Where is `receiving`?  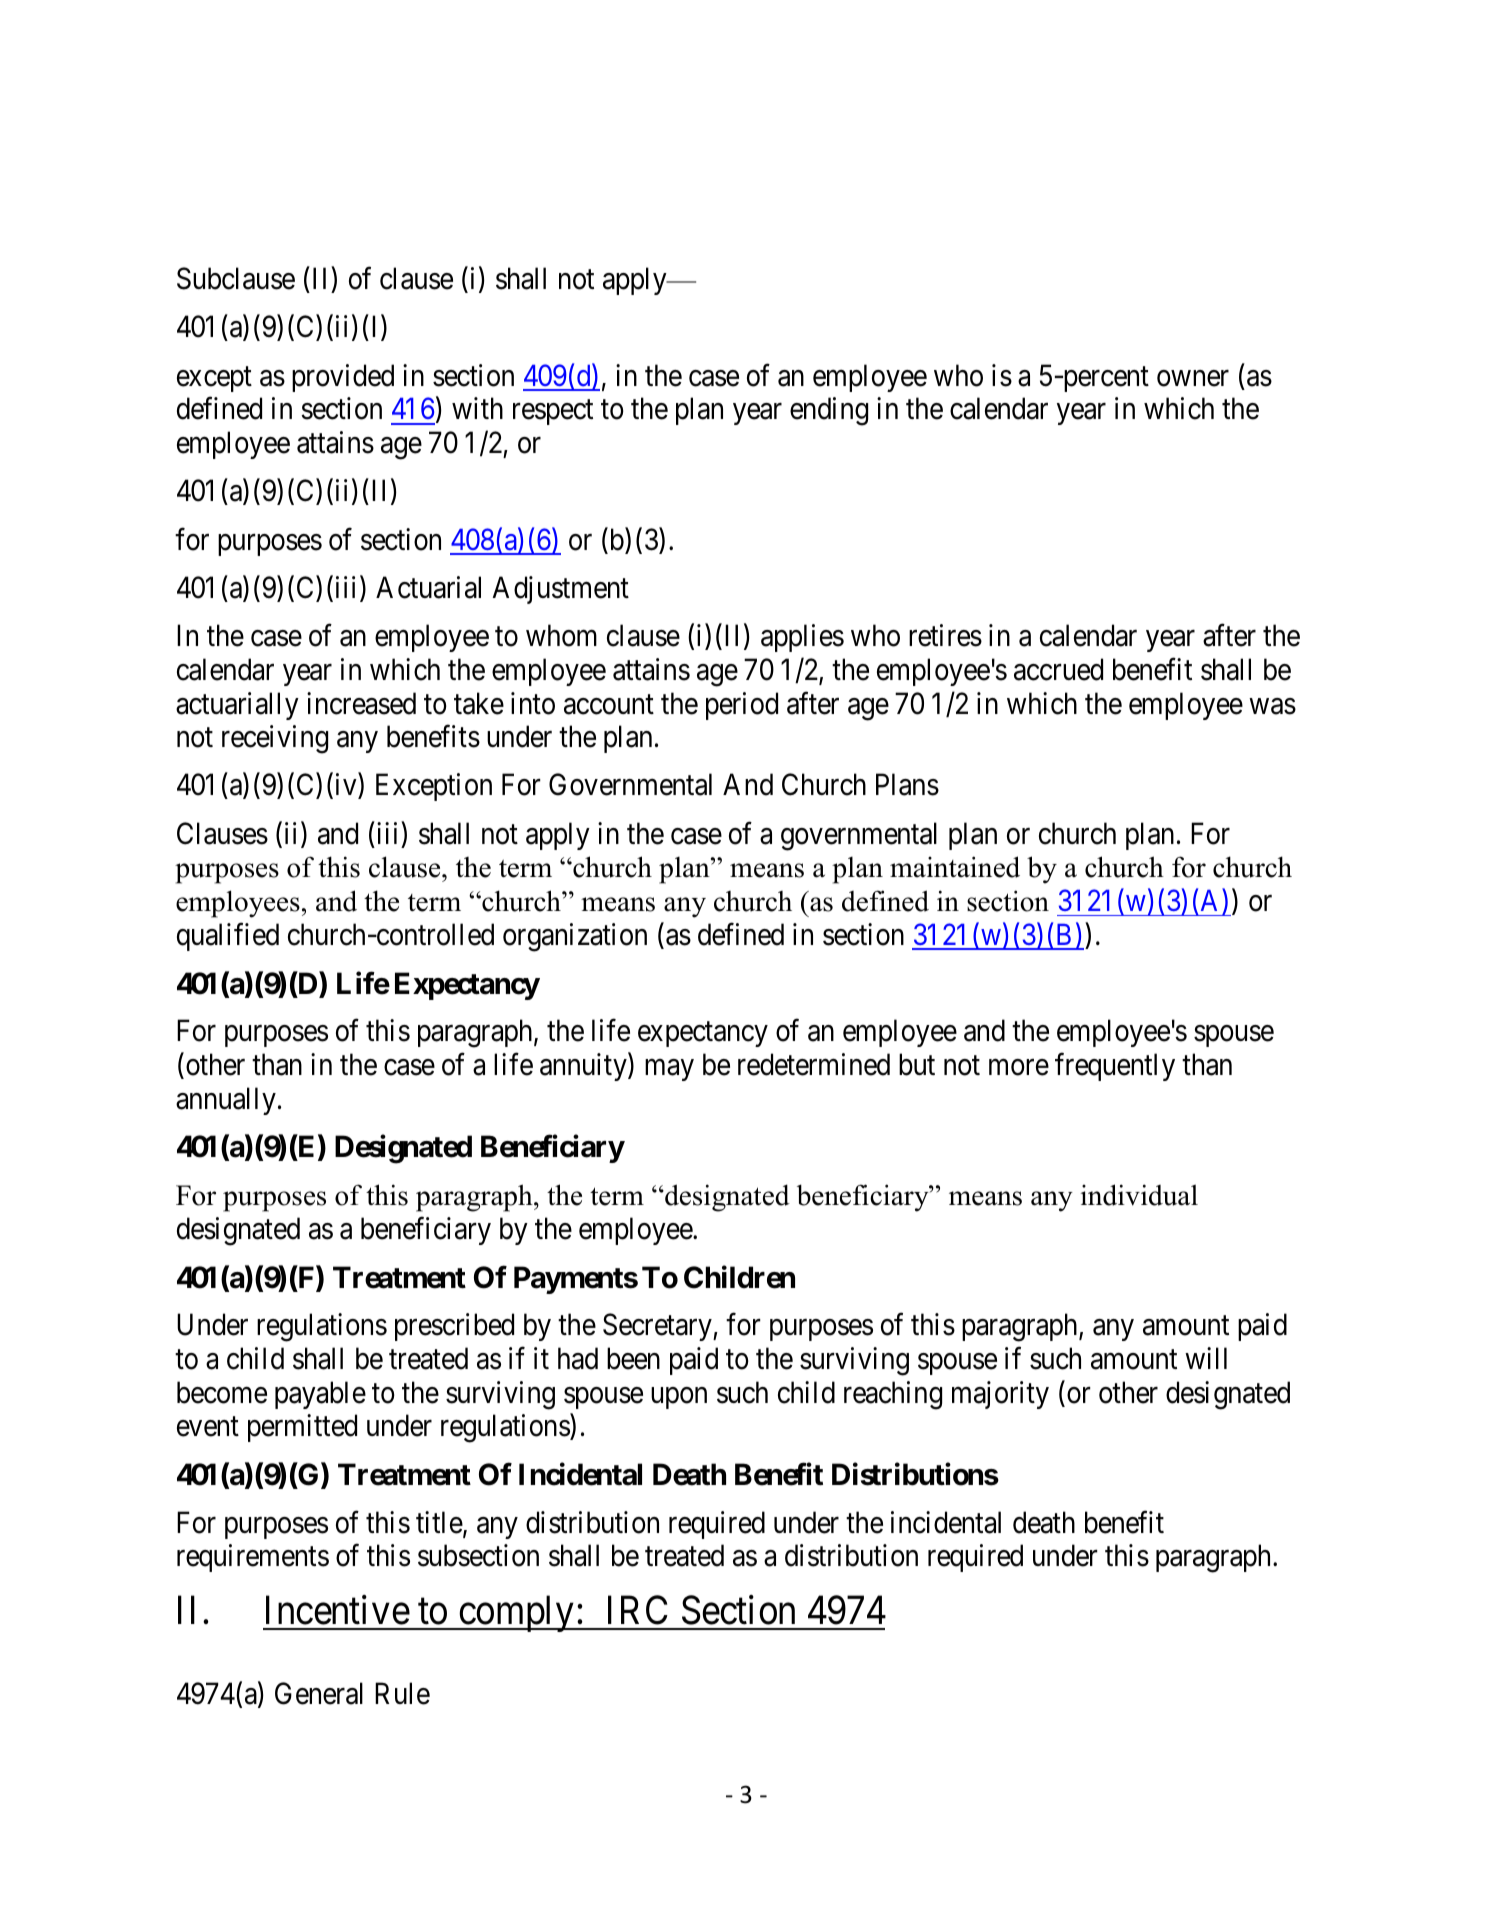
receiving is located at coordinates (275, 739).
